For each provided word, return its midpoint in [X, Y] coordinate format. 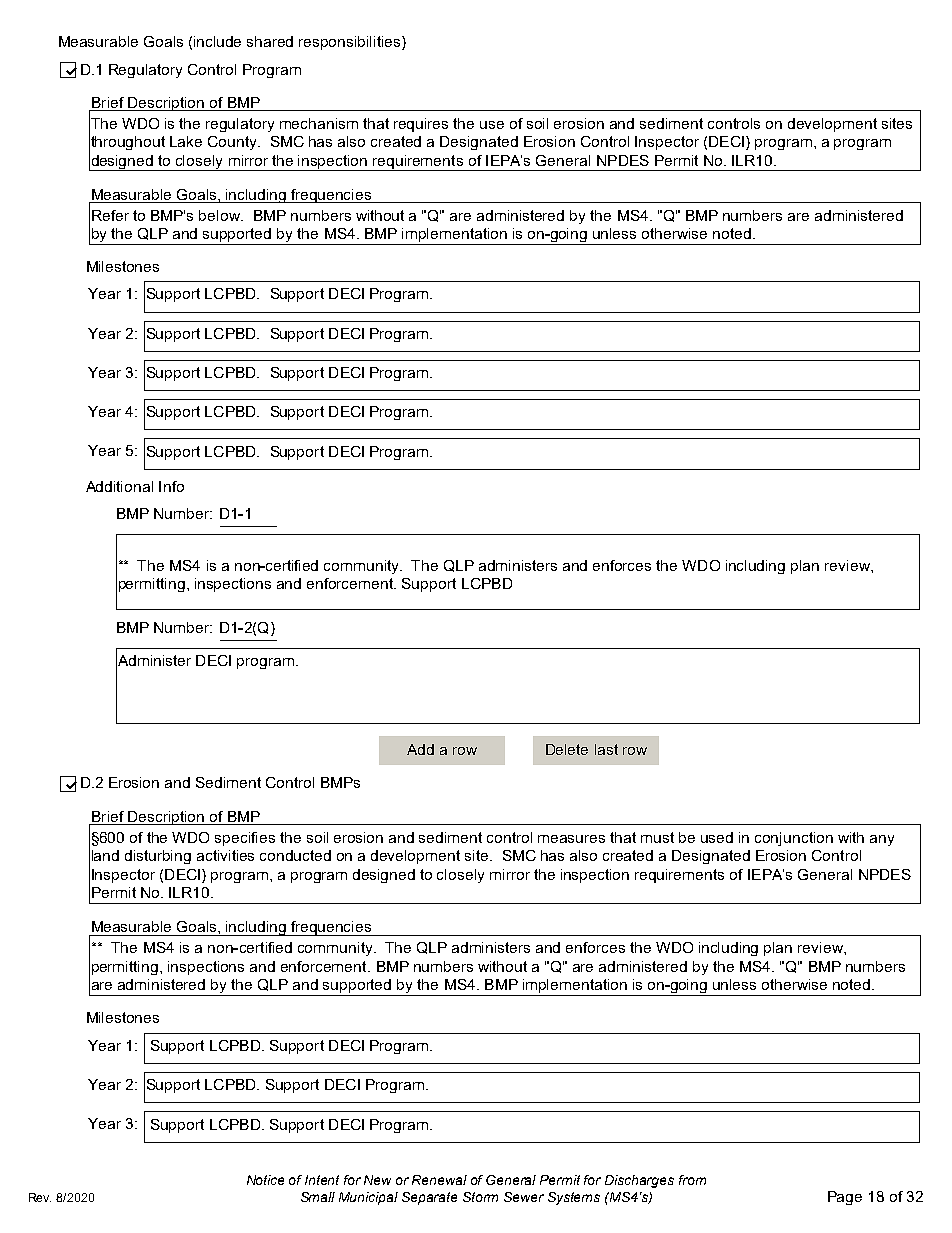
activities [225, 855]
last [606, 749]
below [220, 215]
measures [571, 839]
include [217, 41]
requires [421, 125]
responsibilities [351, 43]
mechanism [319, 123]
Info [171, 486]
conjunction [794, 839]
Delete [567, 749]
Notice [265, 1180]
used [717, 837]
